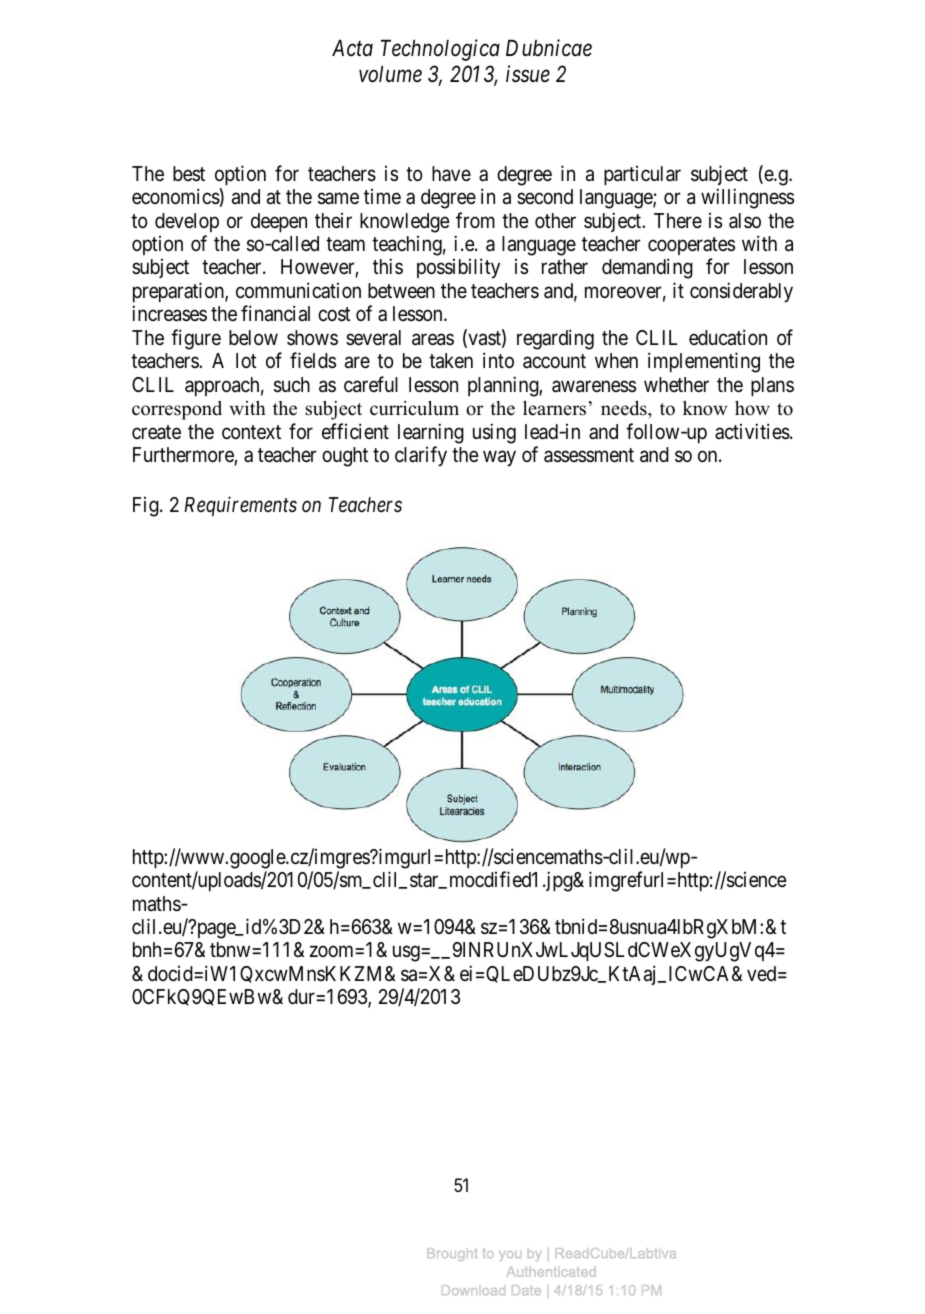 The image size is (925, 1314). I want to click on you, so click(509, 1256).
